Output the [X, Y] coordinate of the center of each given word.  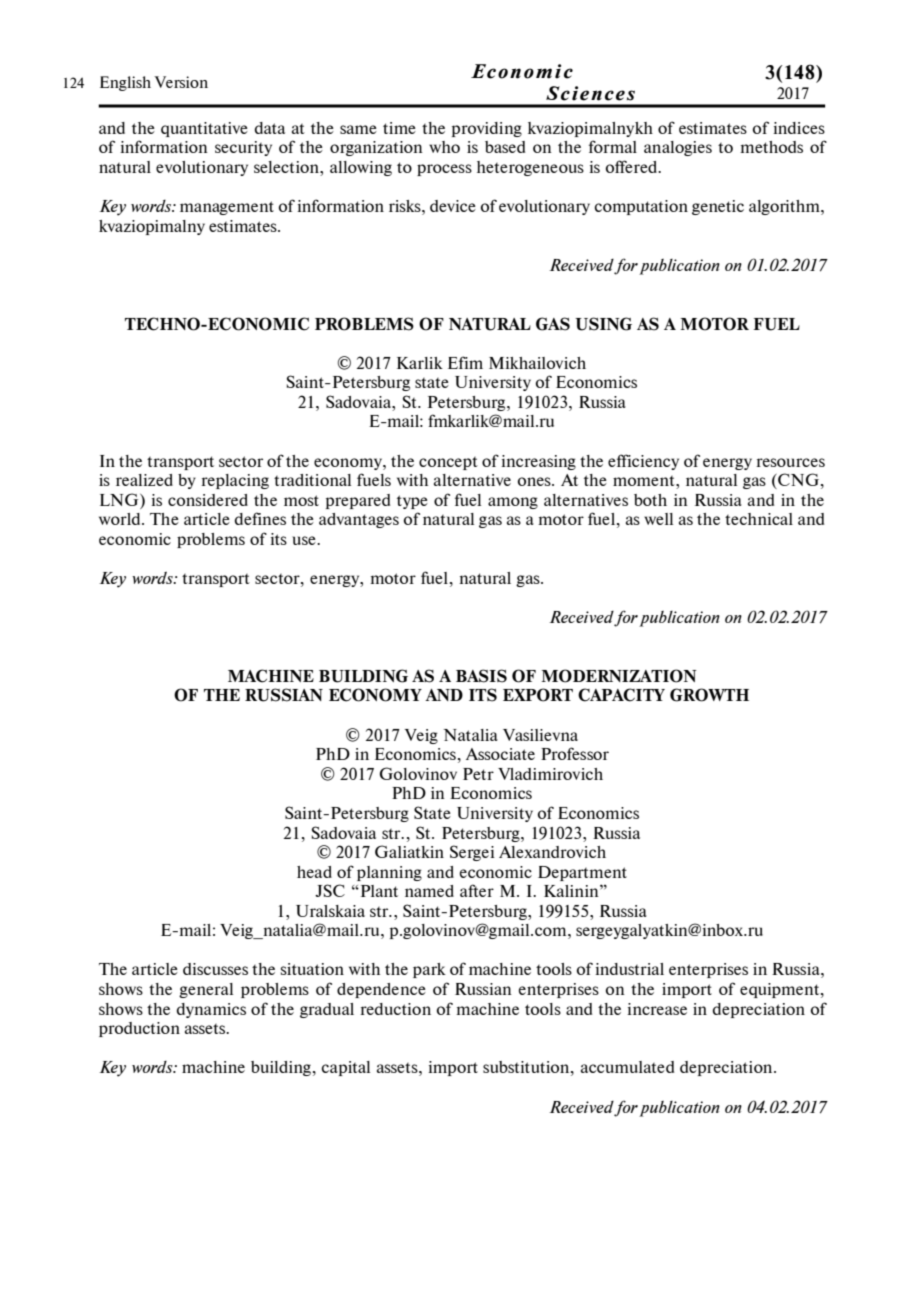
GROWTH [709, 695]
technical [759, 519]
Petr [478, 774]
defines [260, 518]
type [412, 502]
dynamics [211, 1010]
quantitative [204, 129]
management [227, 208]
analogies [678, 148]
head [314, 872]
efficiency [643, 462]
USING [603, 324]
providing [487, 129]
